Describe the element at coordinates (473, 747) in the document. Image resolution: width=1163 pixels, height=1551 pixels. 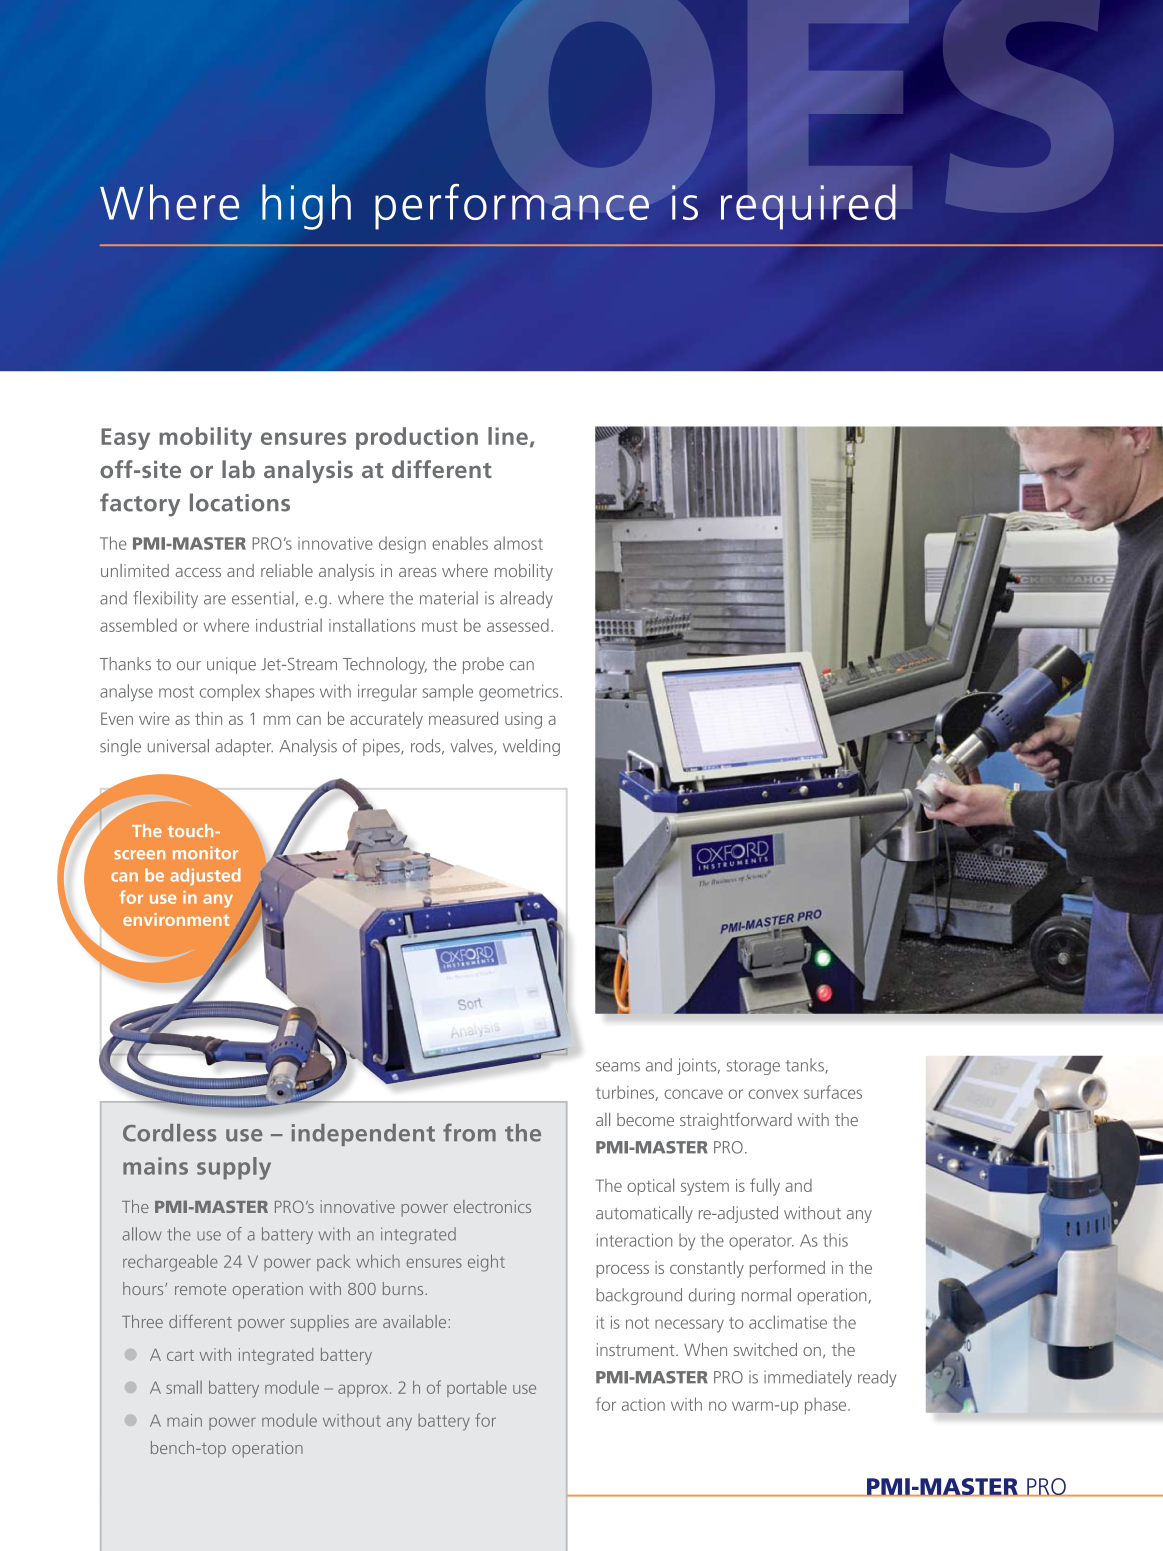
I see `valves` at that location.
